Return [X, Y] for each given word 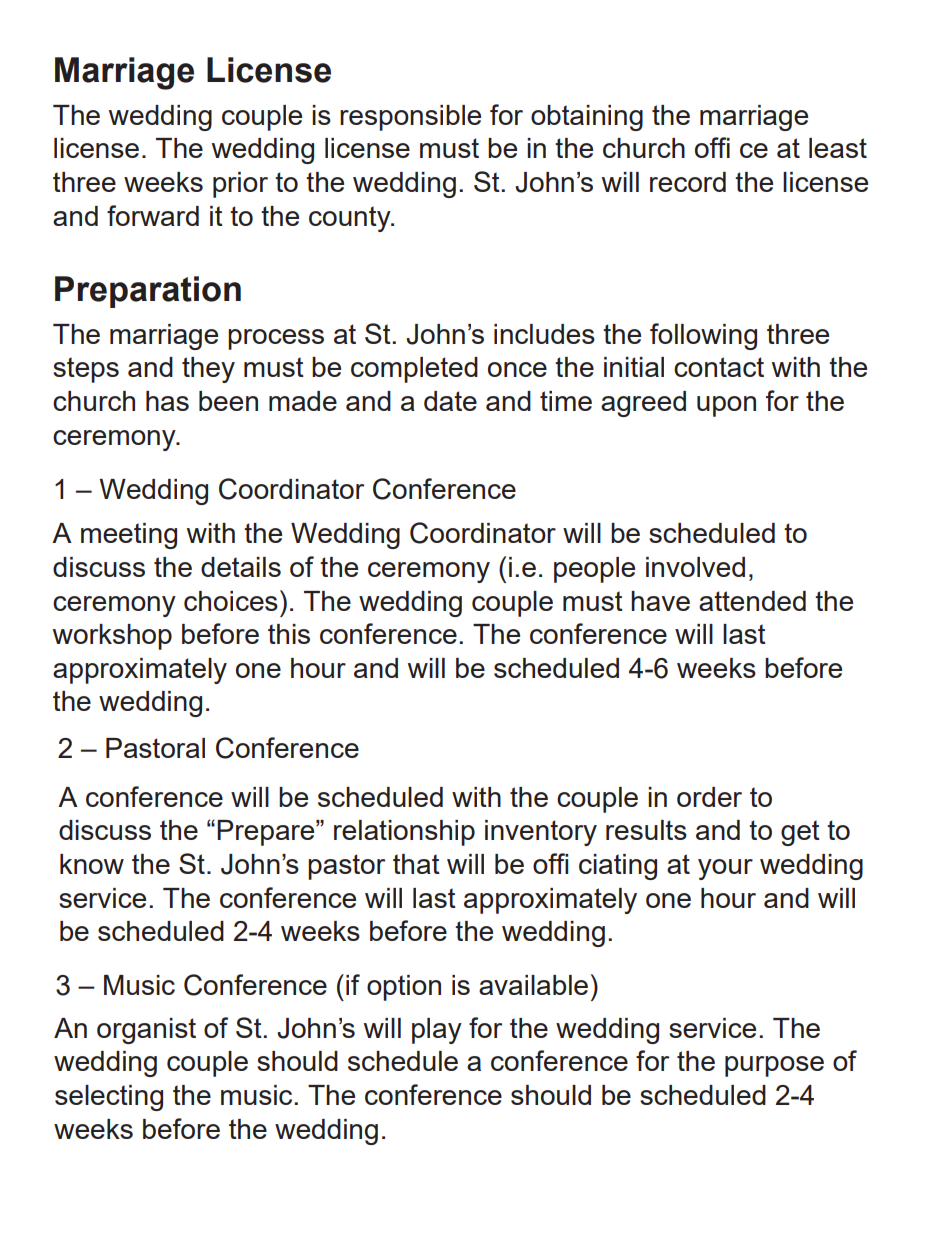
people [594, 570]
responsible [410, 118]
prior [240, 185]
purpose [774, 1066]
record [688, 182]
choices [231, 601]
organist [146, 1031]
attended [752, 601]
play [437, 1031]
